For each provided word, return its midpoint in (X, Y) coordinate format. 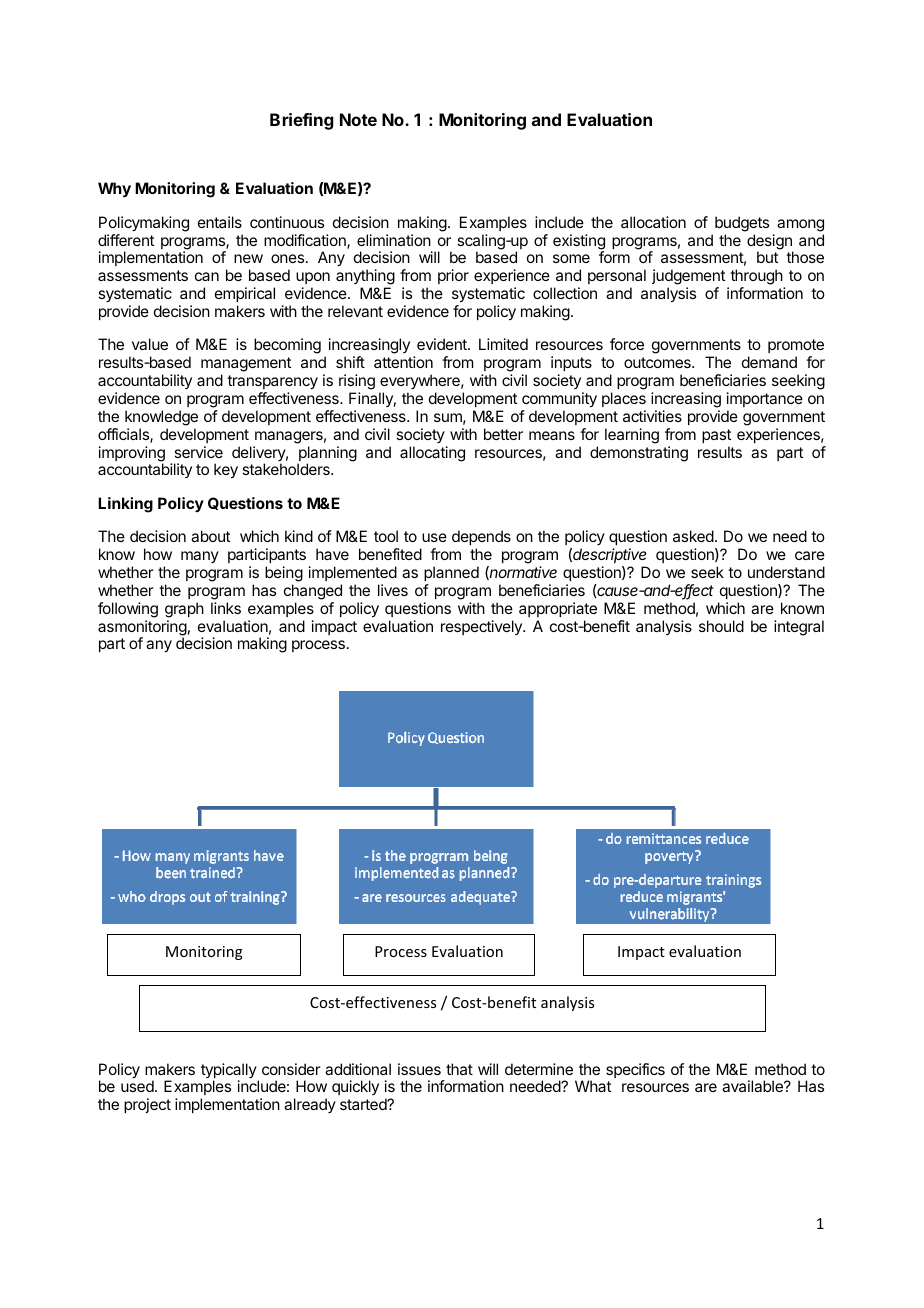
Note (358, 119)
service (198, 452)
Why (114, 190)
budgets (742, 224)
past (716, 436)
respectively (482, 627)
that (459, 1069)
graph (184, 610)
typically (229, 1072)
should (721, 626)
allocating (432, 454)
